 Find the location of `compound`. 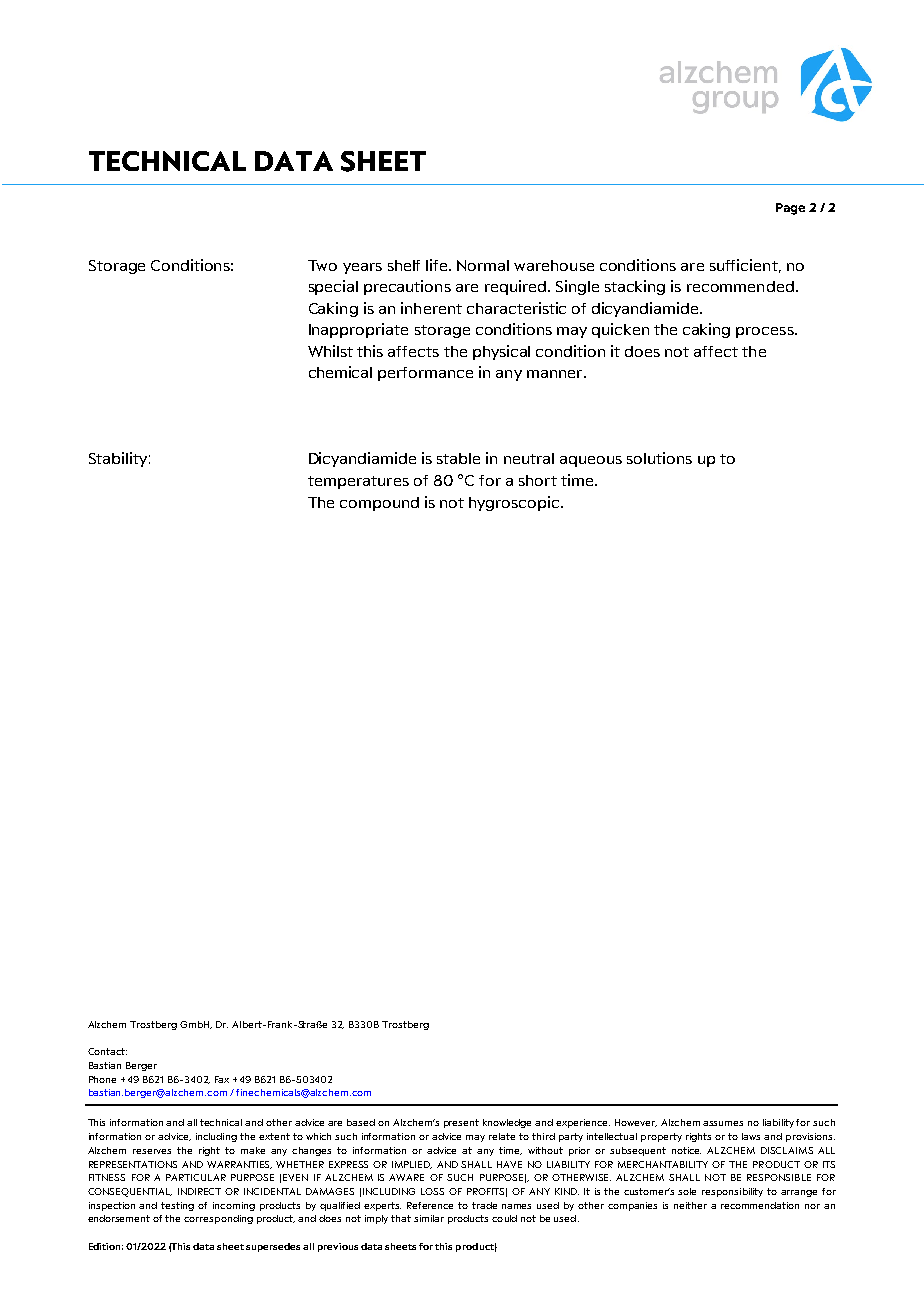

compound is located at coordinates (379, 504).
